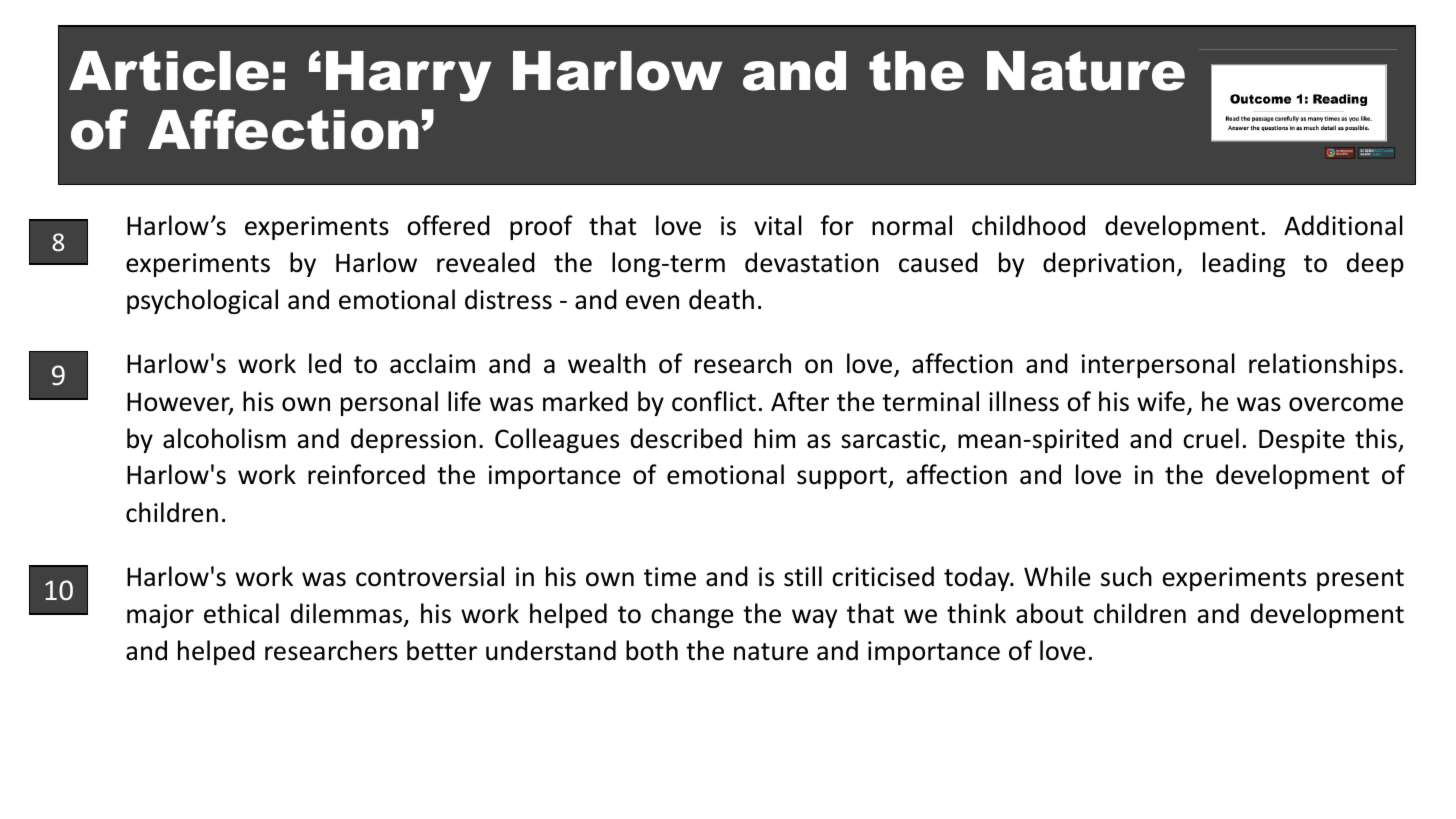  I want to click on relationships, so click(1323, 365).
